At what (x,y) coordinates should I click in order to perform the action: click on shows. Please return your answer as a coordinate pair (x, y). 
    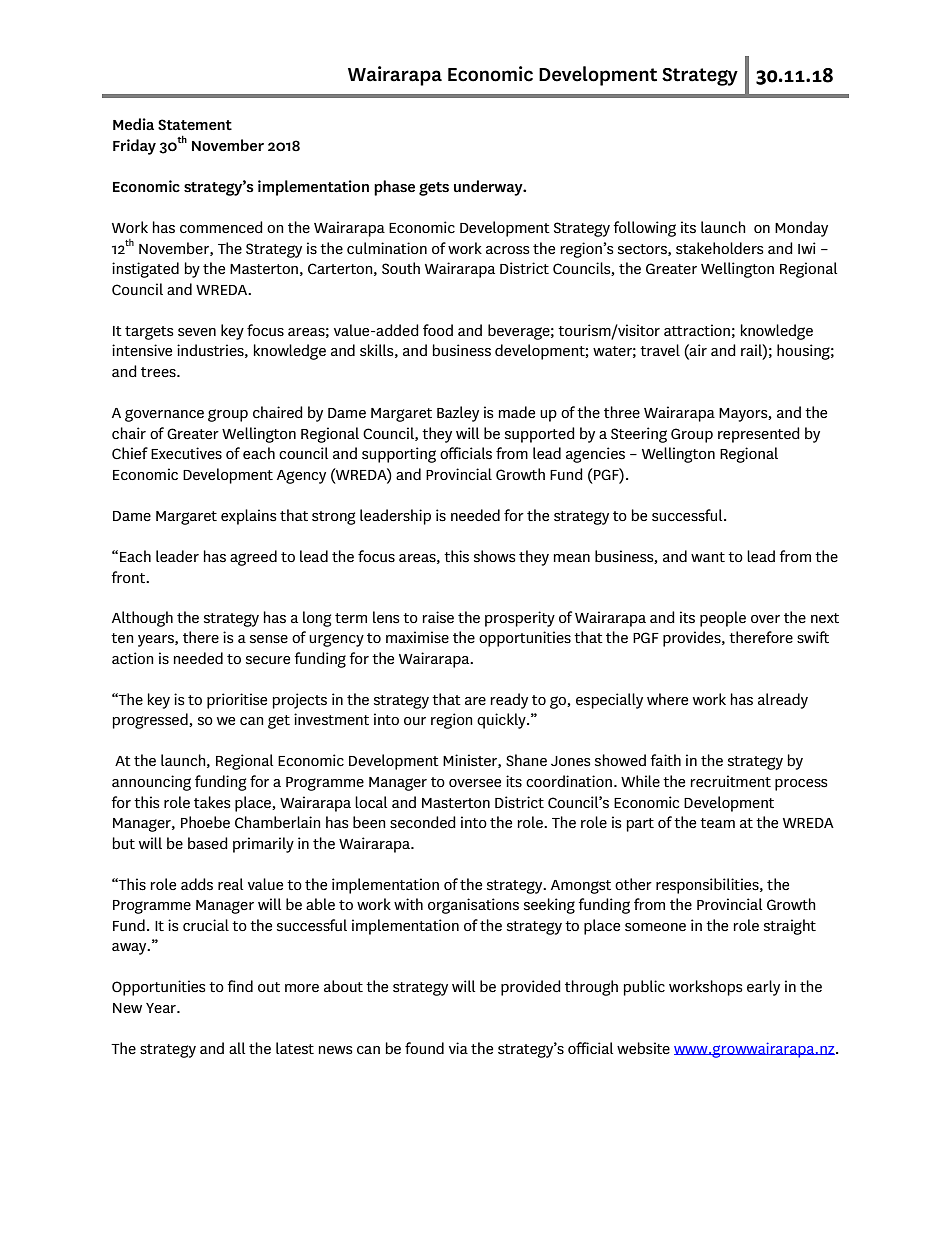
    Looking at the image, I should click on (494, 556).
